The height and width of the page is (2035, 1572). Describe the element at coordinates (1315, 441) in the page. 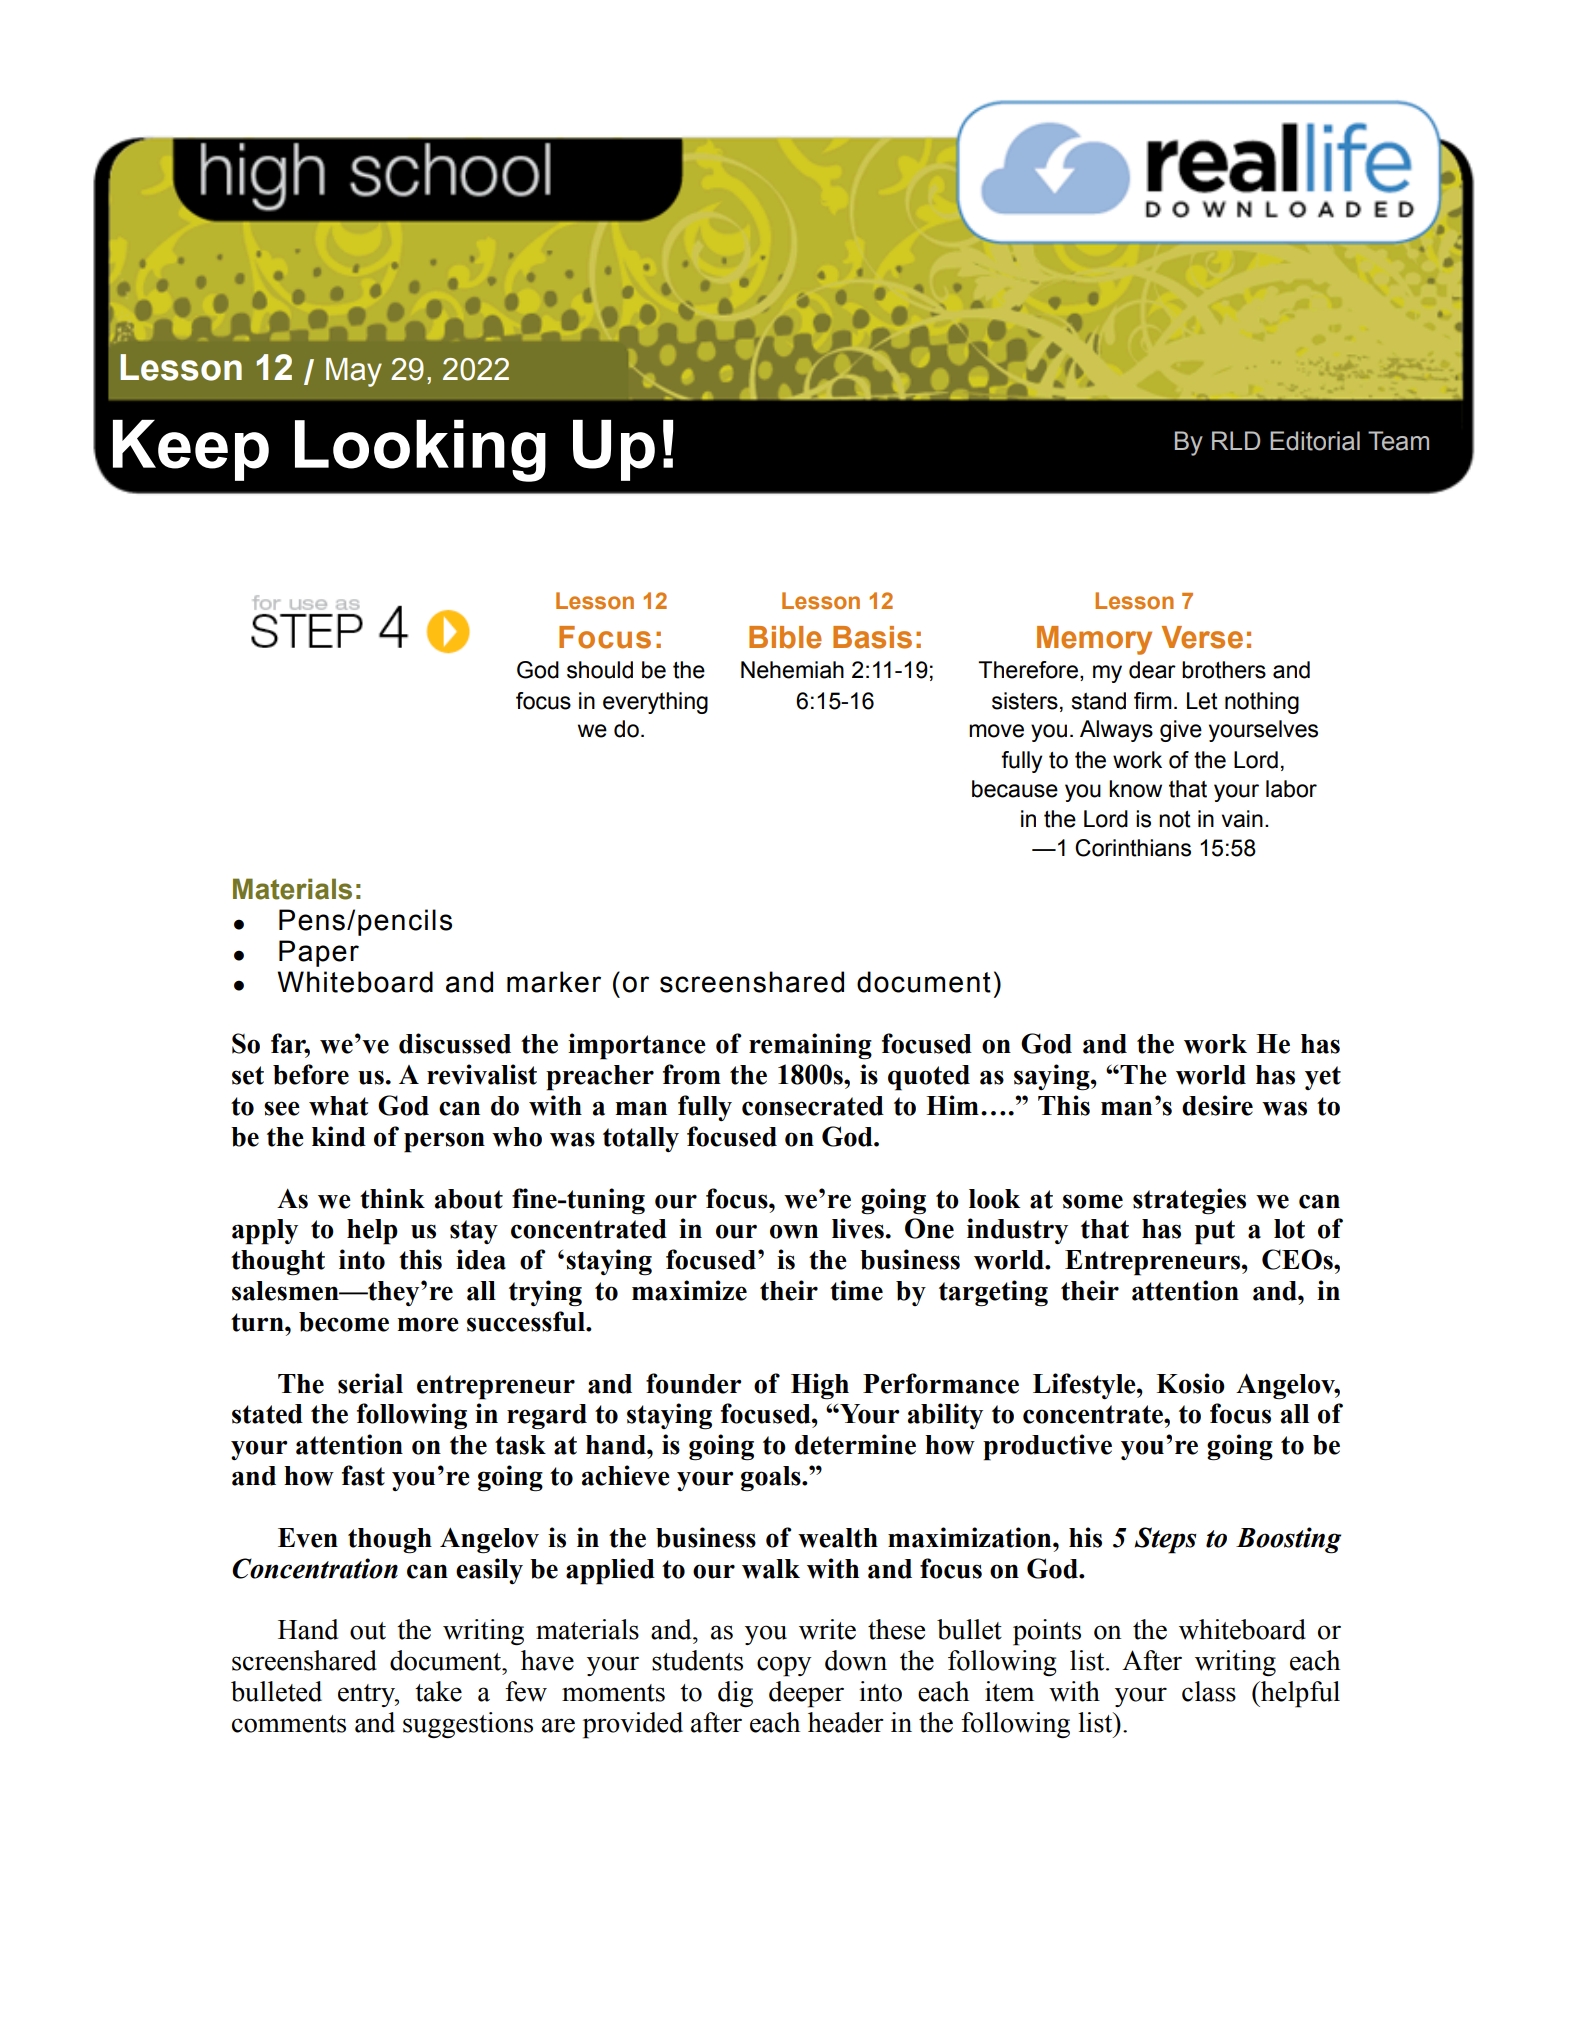

I see `Editorial` at that location.
